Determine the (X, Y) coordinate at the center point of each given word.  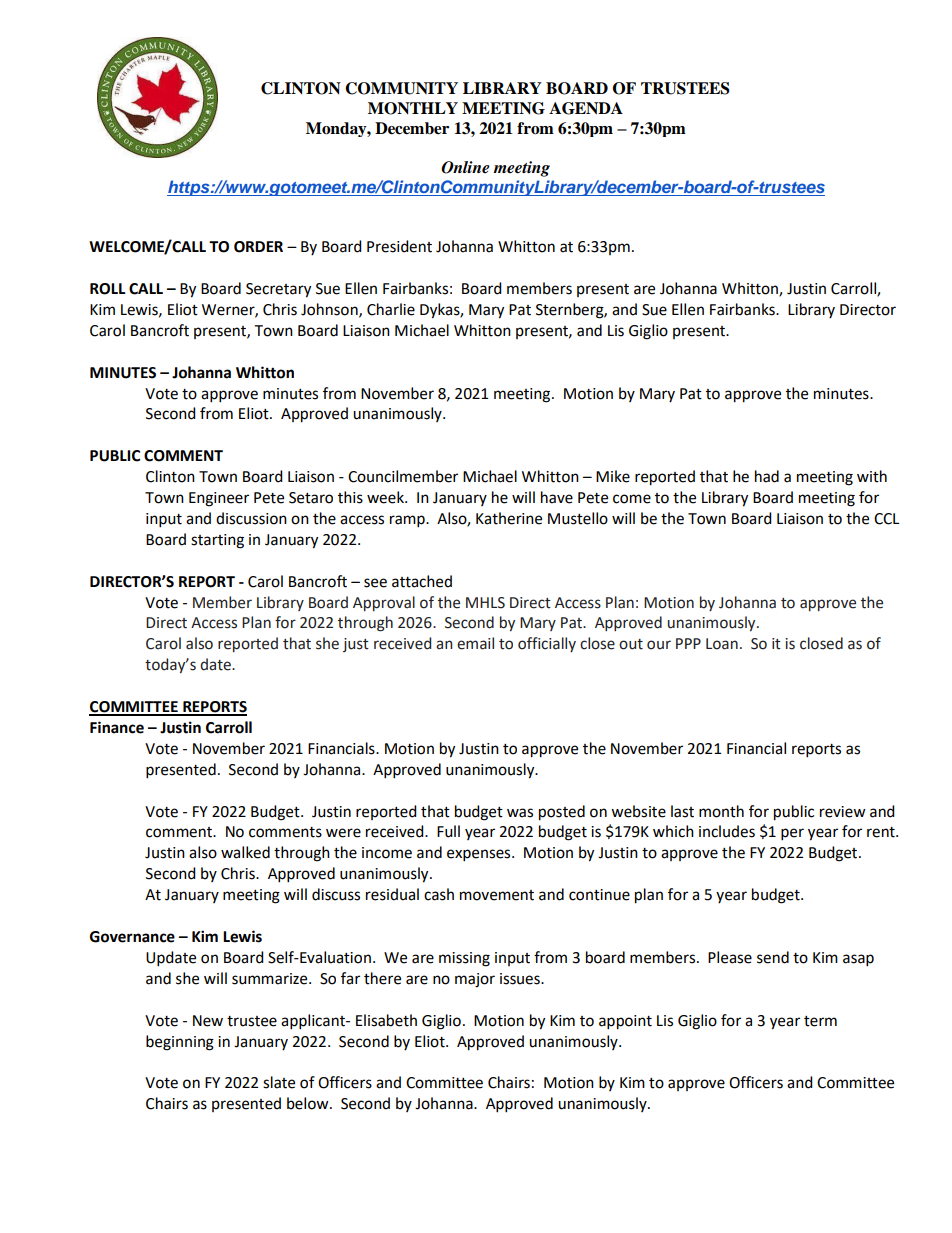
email (475, 643)
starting (217, 541)
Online (465, 167)
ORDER (258, 247)
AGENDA (586, 108)
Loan (722, 644)
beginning (180, 1043)
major (475, 980)
